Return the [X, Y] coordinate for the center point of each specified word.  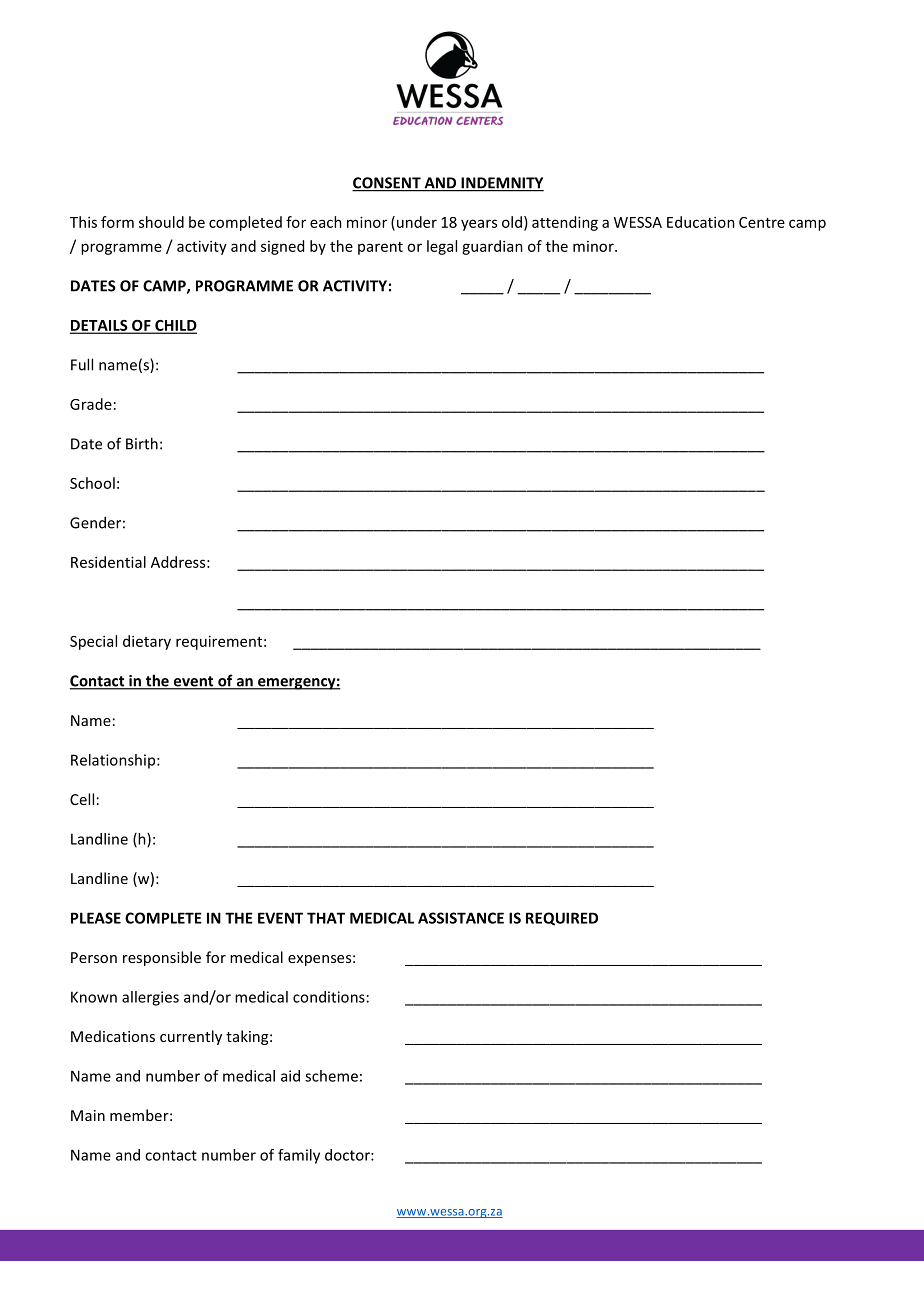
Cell [82, 799]
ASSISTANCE [461, 918]
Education [701, 222]
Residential [108, 562]
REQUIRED [562, 919]
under [417, 222]
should [161, 222]
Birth [142, 443]
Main [88, 1115]
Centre [762, 222]
